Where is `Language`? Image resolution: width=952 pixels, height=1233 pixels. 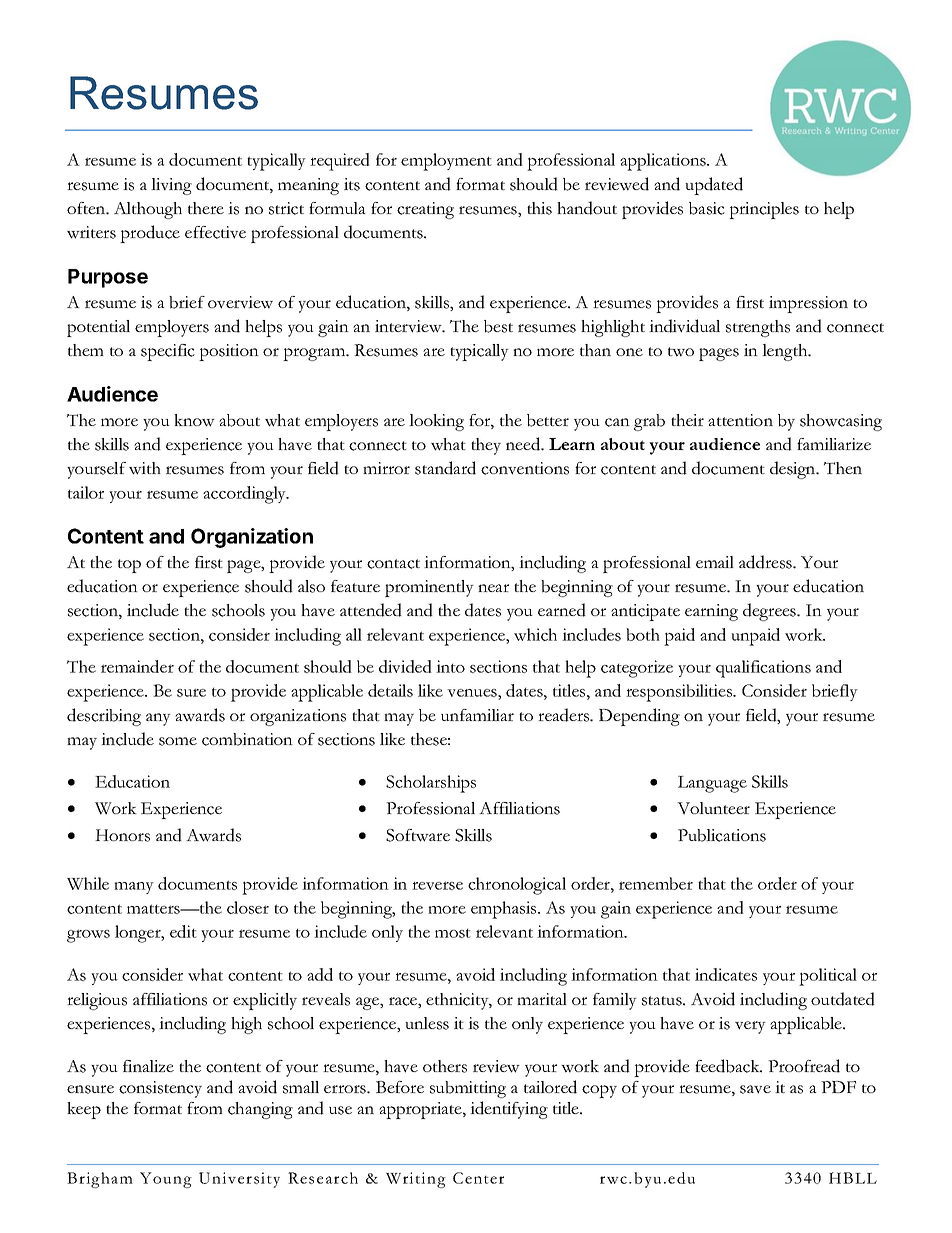 Language is located at coordinates (712, 784).
